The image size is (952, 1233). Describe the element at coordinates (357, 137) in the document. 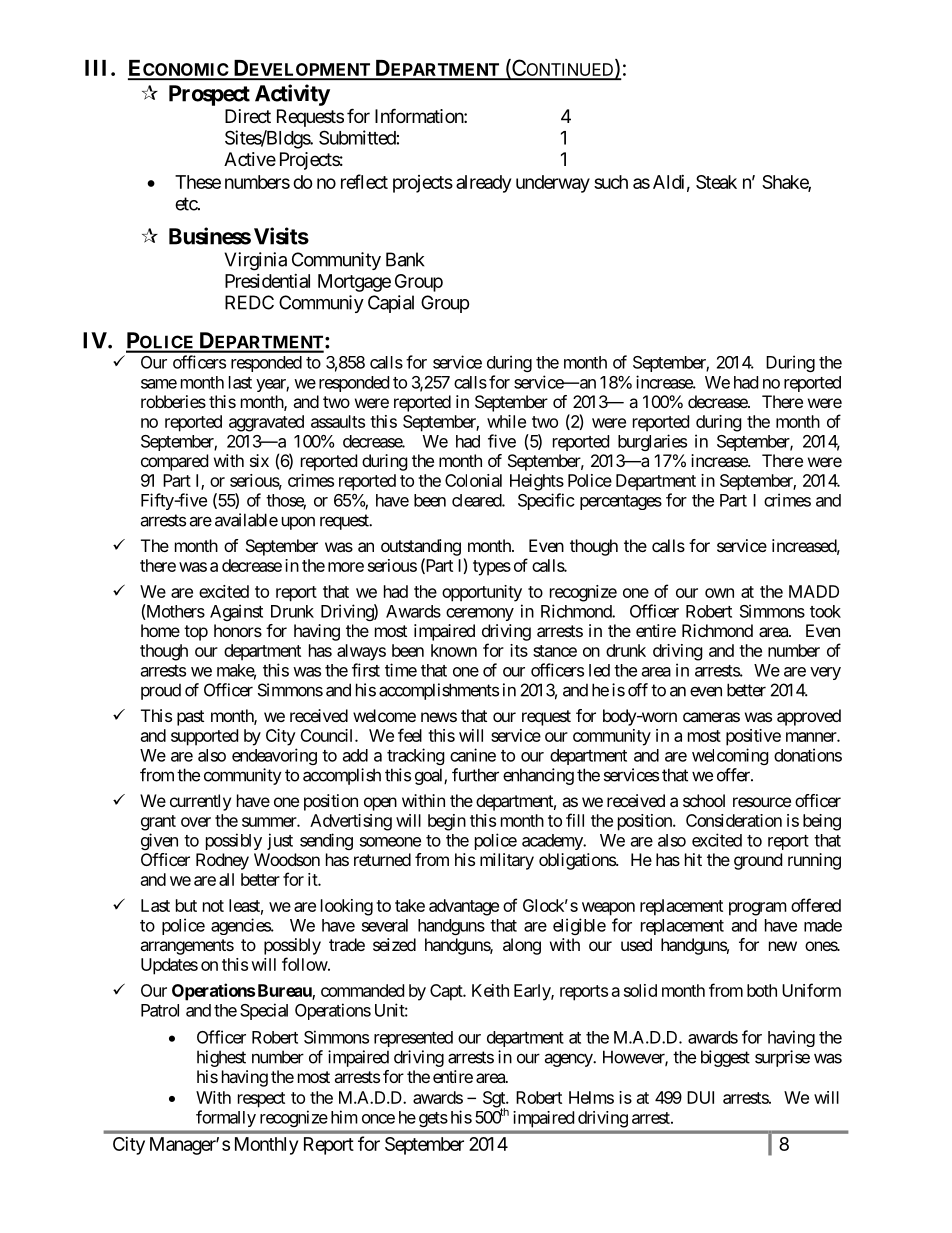

I see `Submitted` at that location.
